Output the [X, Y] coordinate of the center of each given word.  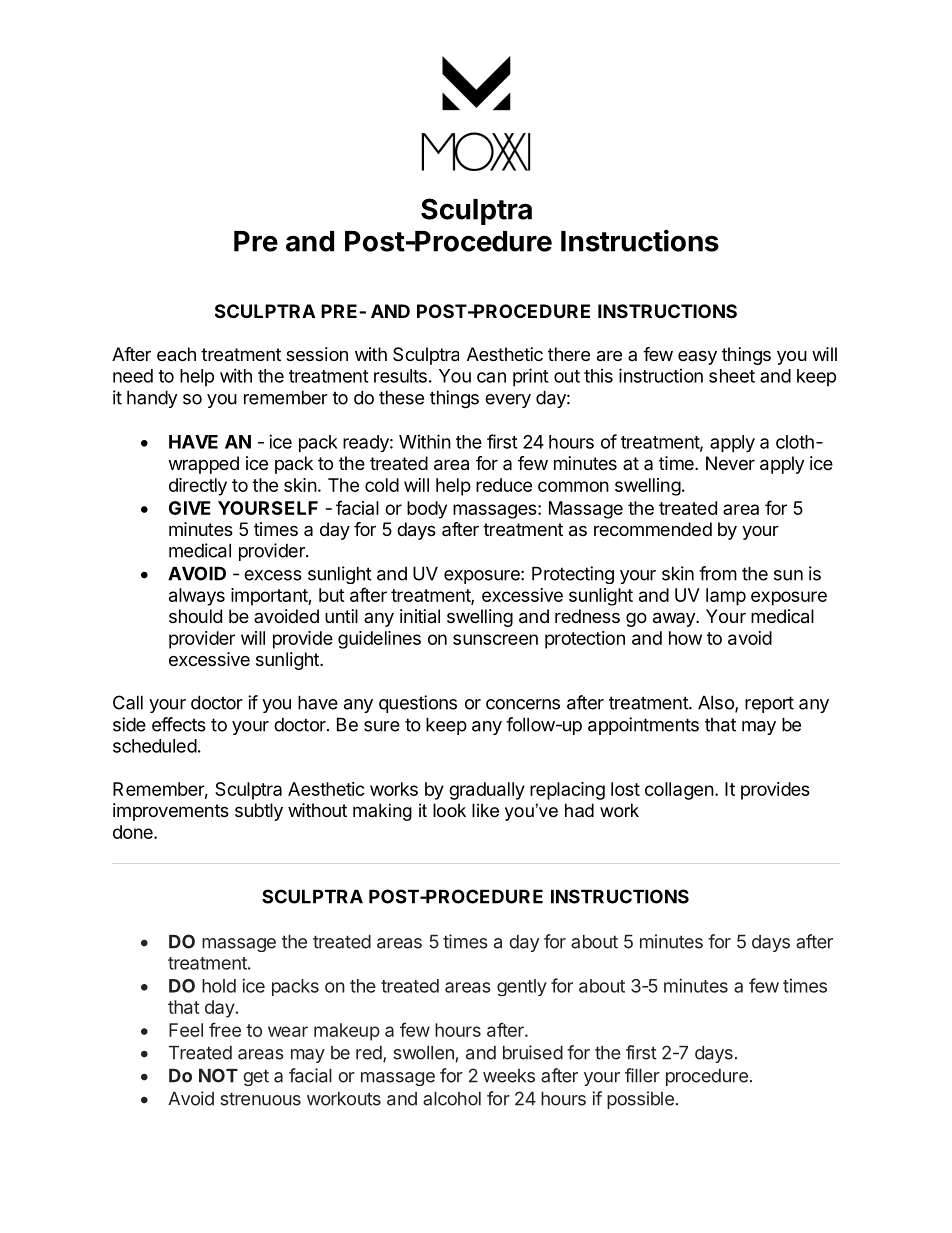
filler [642, 1075]
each [176, 354]
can [491, 377]
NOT [218, 1075]
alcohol [452, 1099]
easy [697, 358]
